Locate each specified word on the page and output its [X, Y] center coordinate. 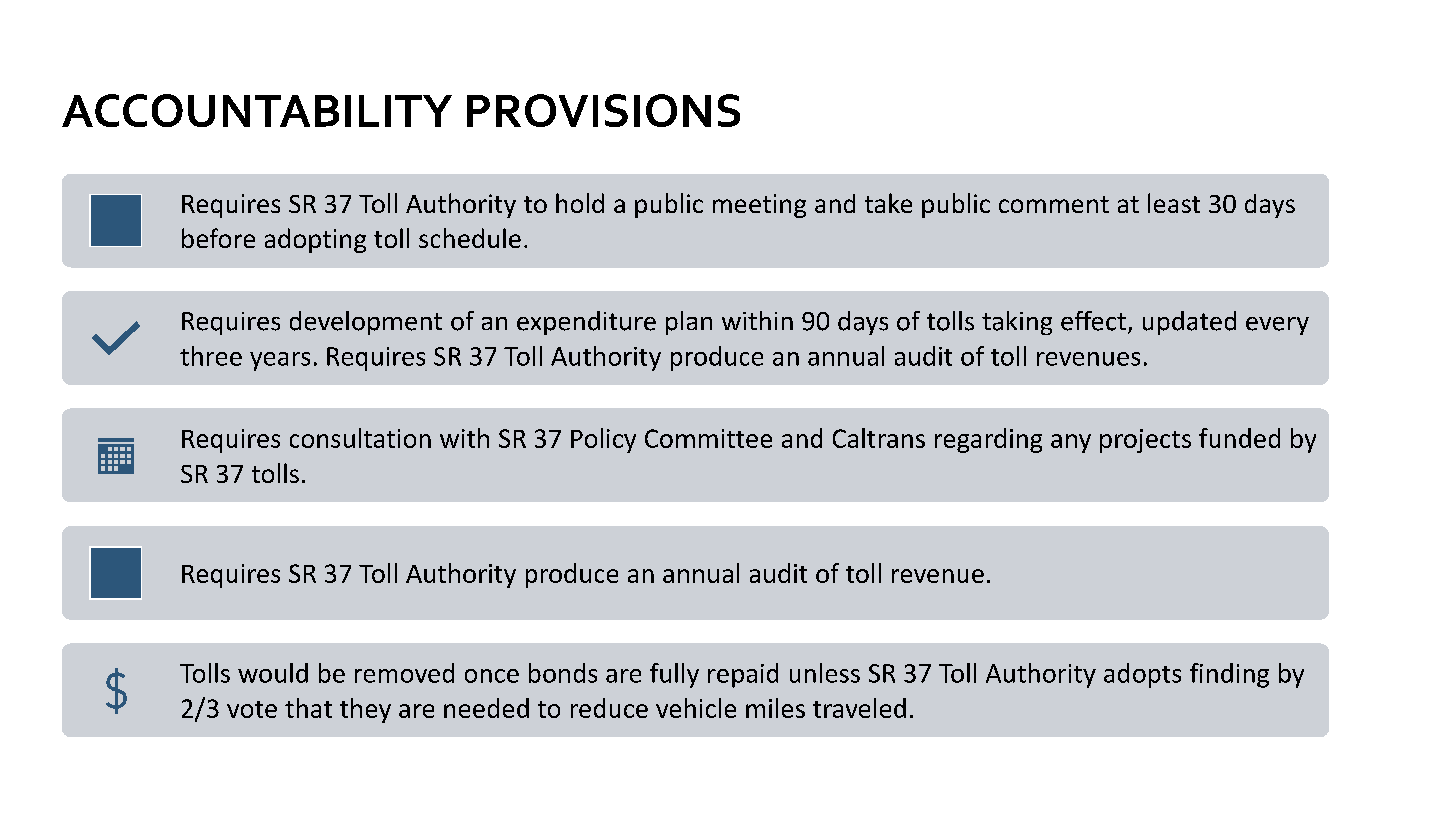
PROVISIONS [603, 110]
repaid [743, 675]
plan [689, 323]
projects [1145, 441]
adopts [1142, 675]
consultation [360, 438]
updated [1189, 323]
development [366, 323]
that [308, 708]
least [1174, 203]
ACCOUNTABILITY [257, 110]
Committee [708, 438]
